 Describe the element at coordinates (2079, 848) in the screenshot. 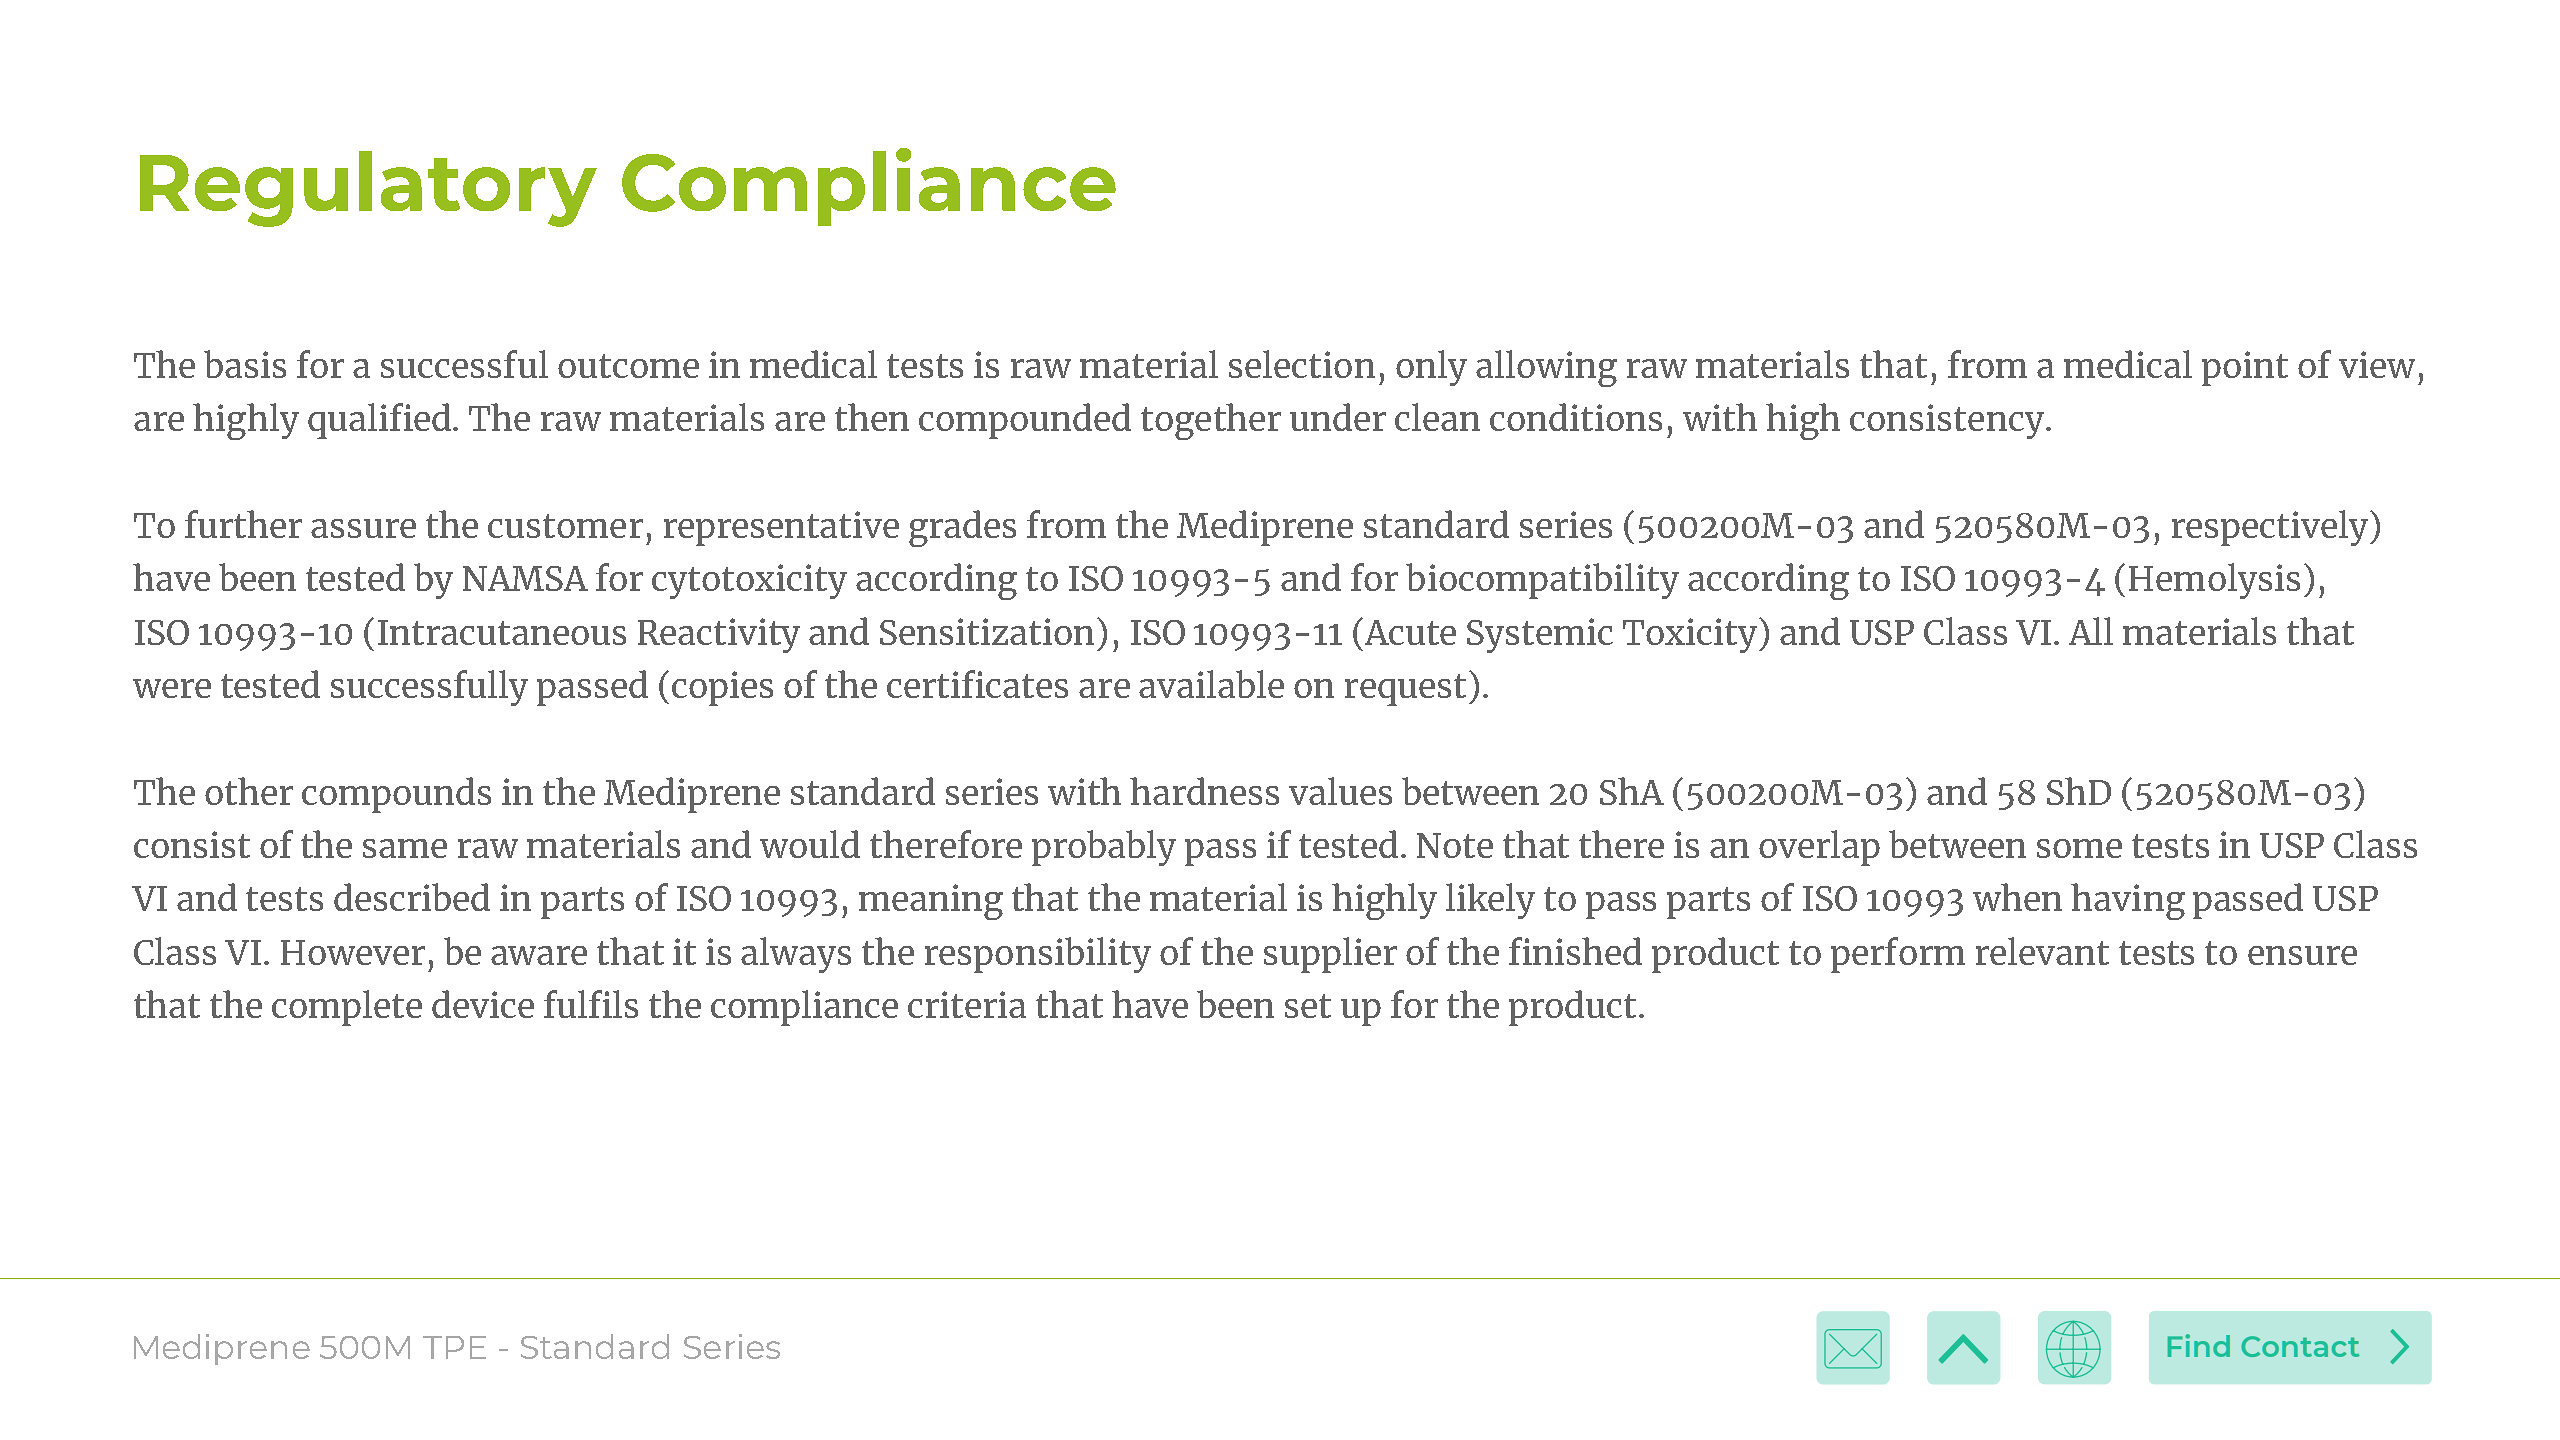

I see `some` at that location.
